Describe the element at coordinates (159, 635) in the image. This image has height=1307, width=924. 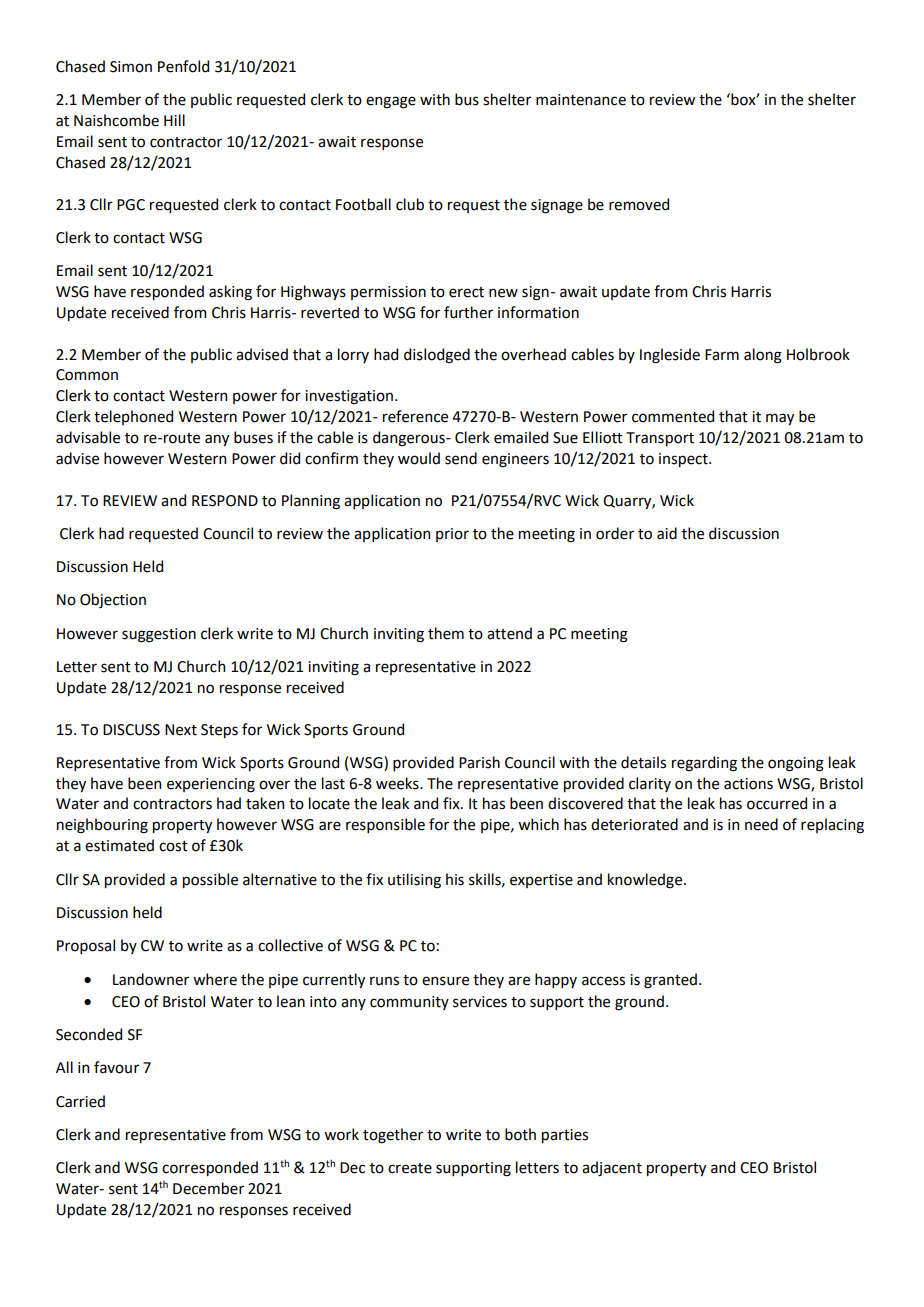
I see `suggestion` at that location.
